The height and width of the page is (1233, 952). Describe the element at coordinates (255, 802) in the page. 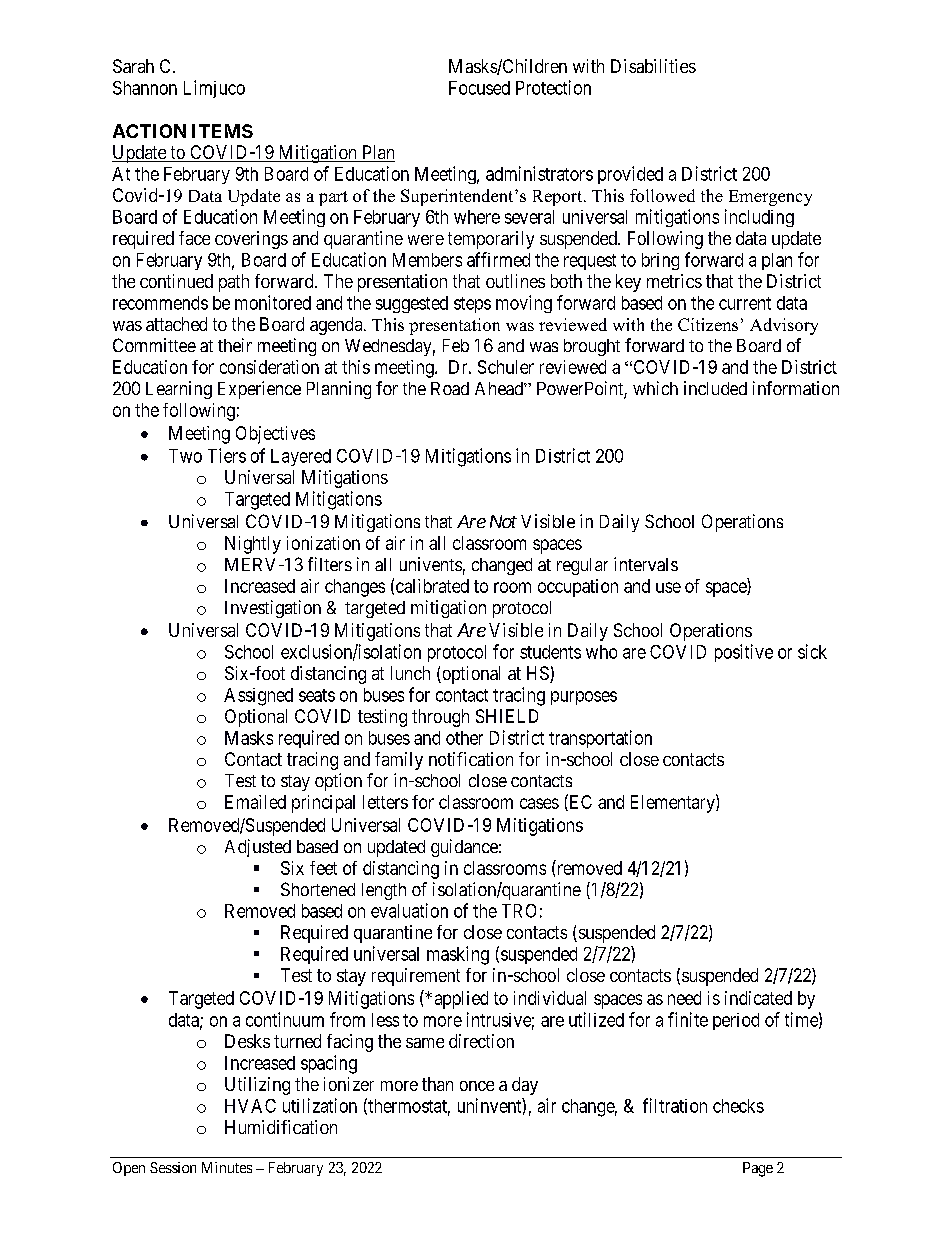

I see `Emailed` at that location.
